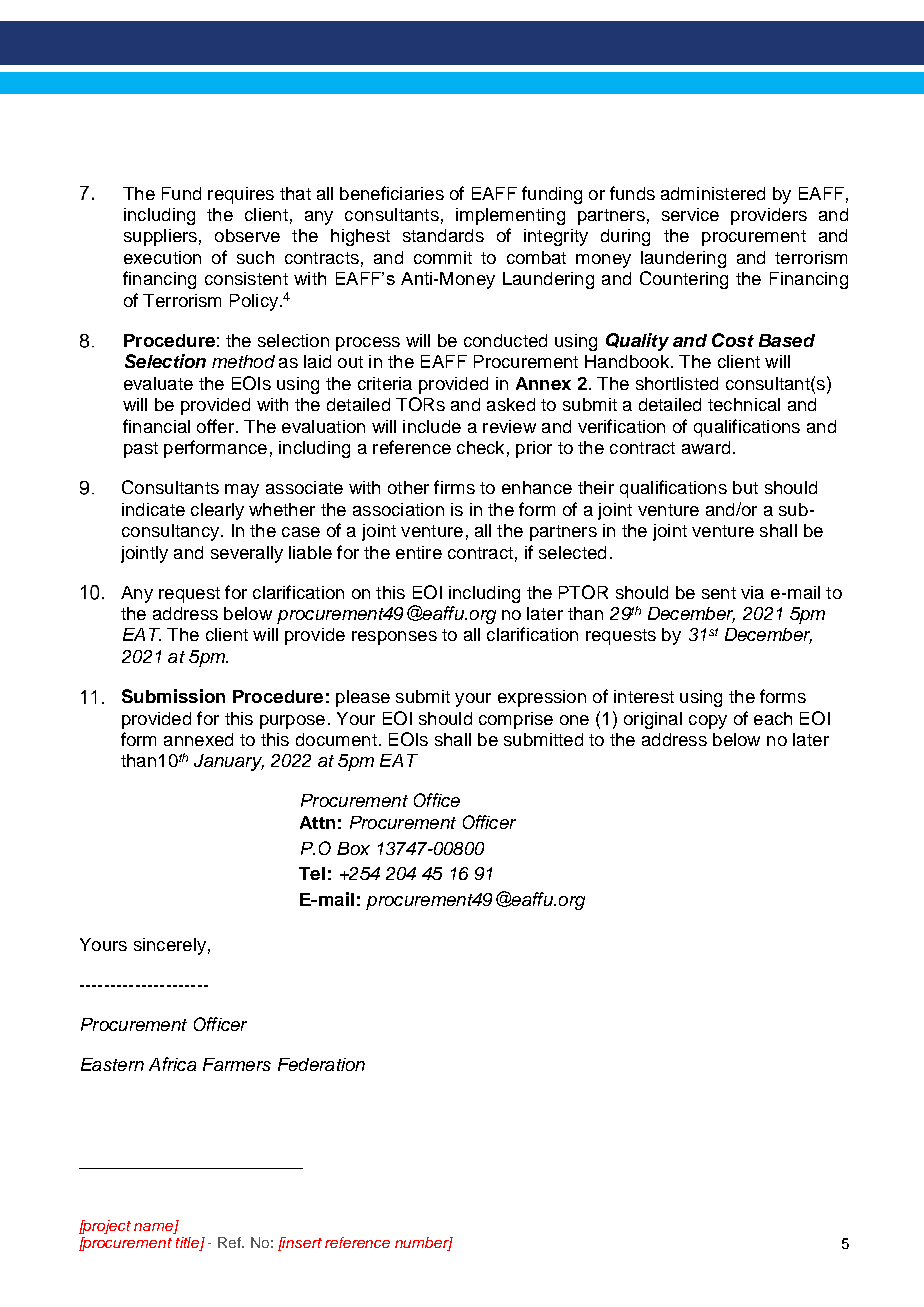  What do you see at coordinates (321, 1064) in the screenshot?
I see `Federation` at bounding box center [321, 1064].
